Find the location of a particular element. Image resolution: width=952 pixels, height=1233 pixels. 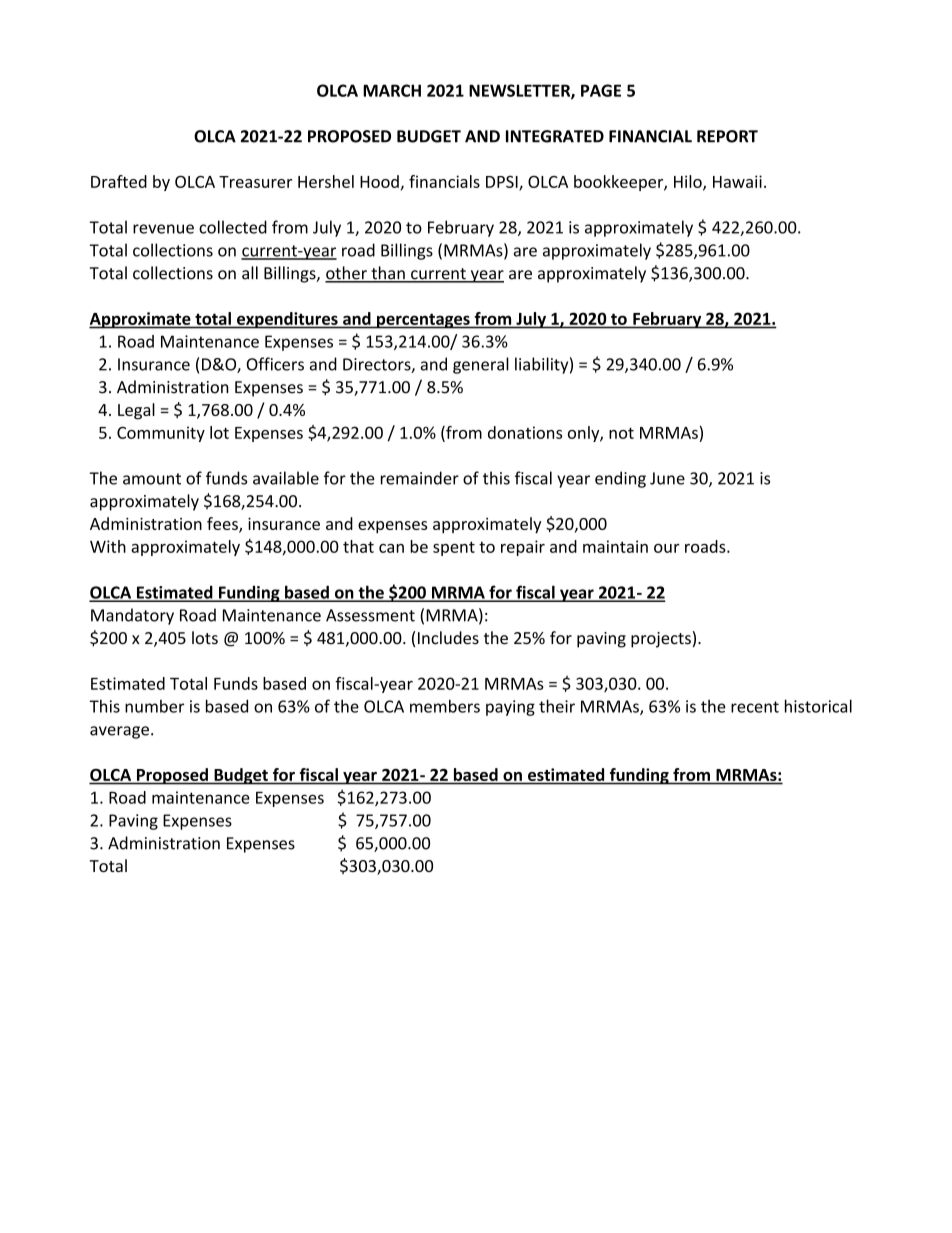

fees is located at coordinates (223, 525).
